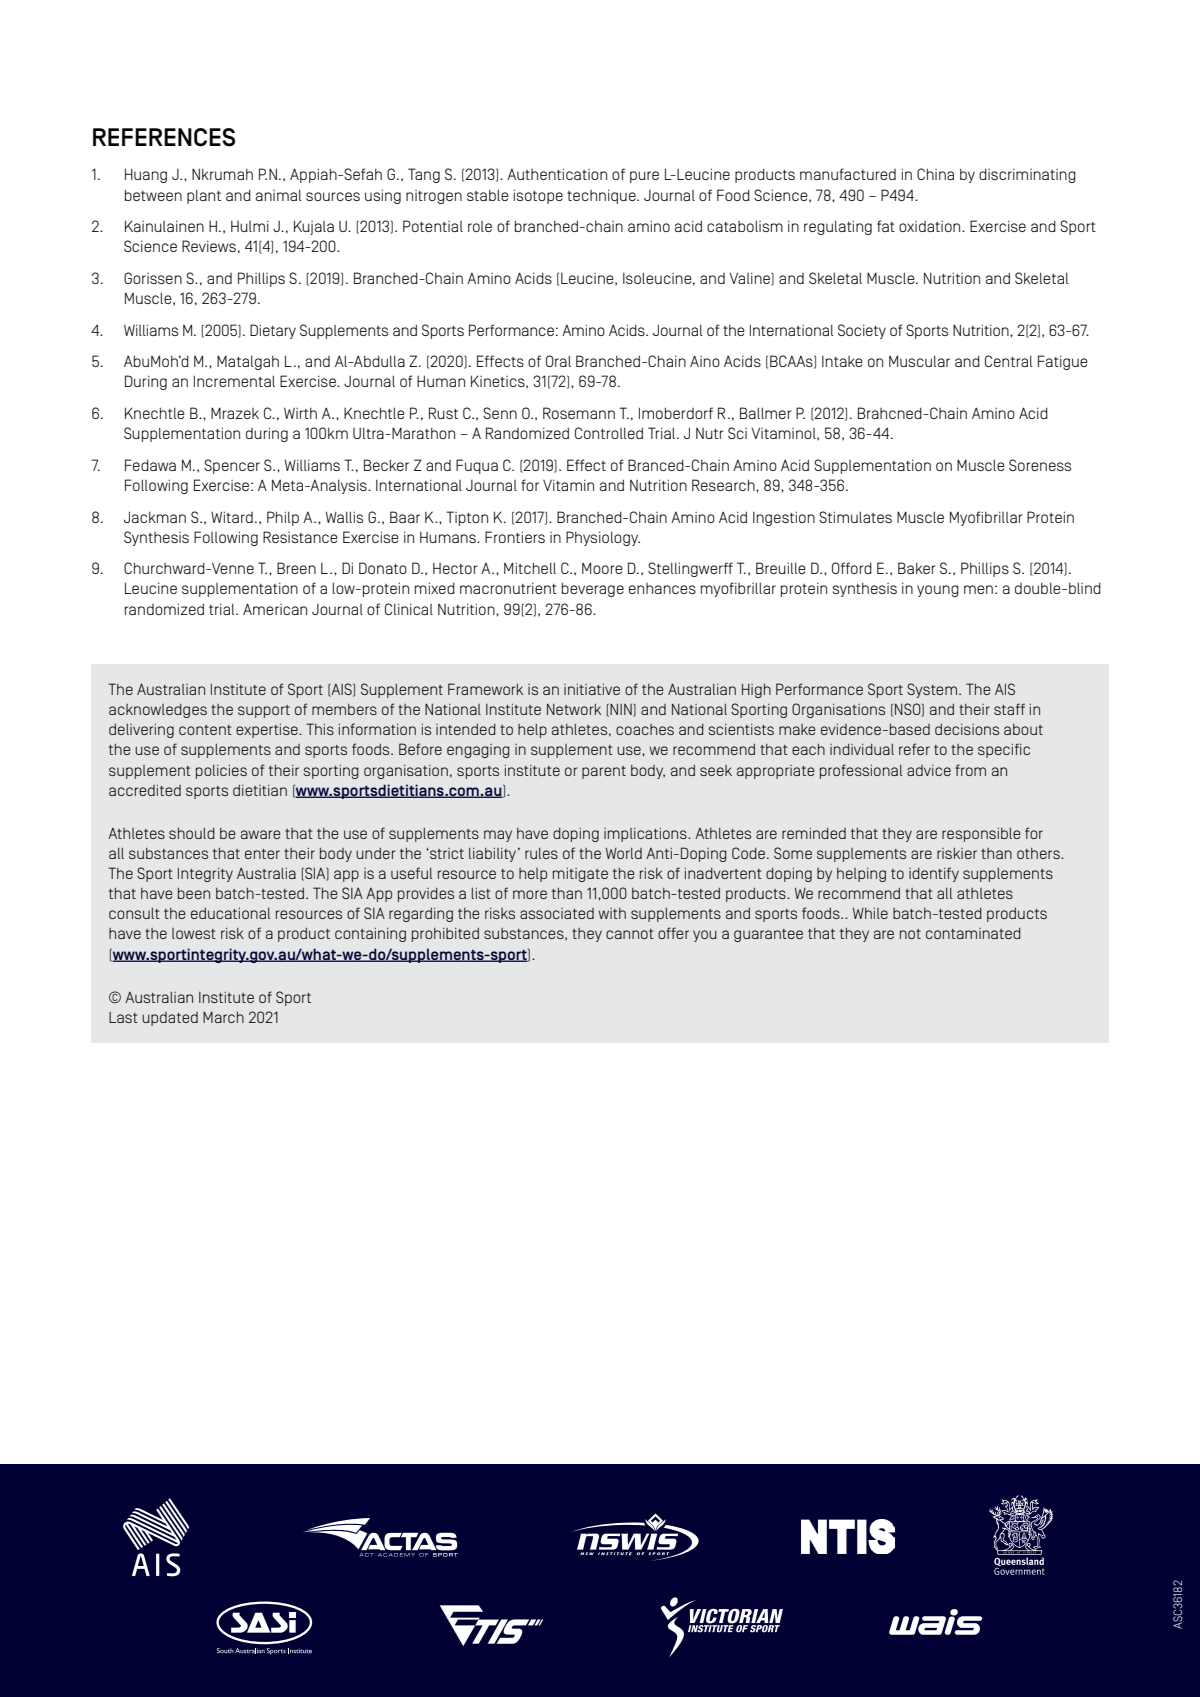 The image size is (1200, 1697). I want to click on Spencer, so click(232, 466).
